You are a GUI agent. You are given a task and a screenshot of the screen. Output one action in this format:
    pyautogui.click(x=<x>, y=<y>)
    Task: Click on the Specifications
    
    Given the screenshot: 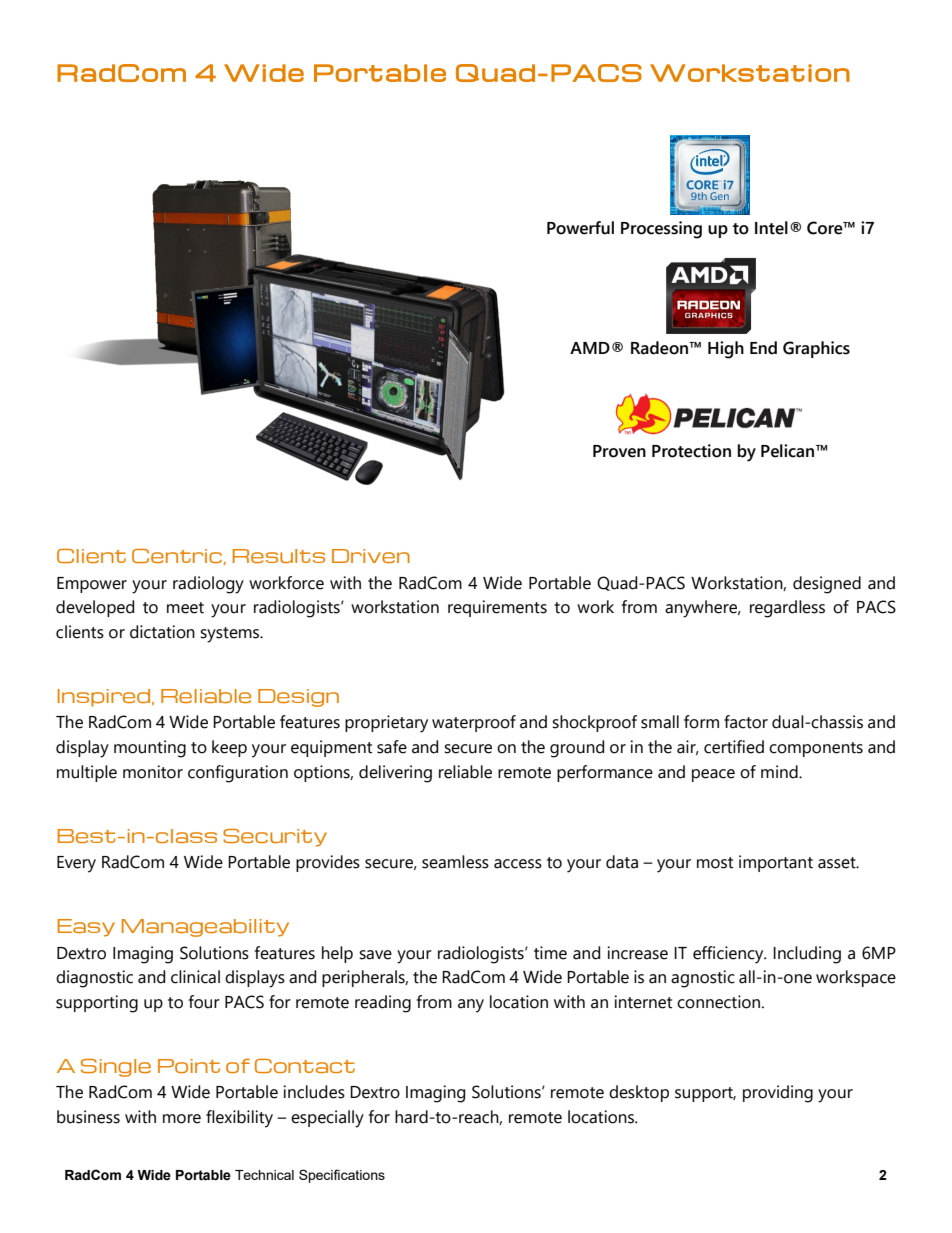 What is the action you would take?
    pyautogui.click(x=342, y=1176)
